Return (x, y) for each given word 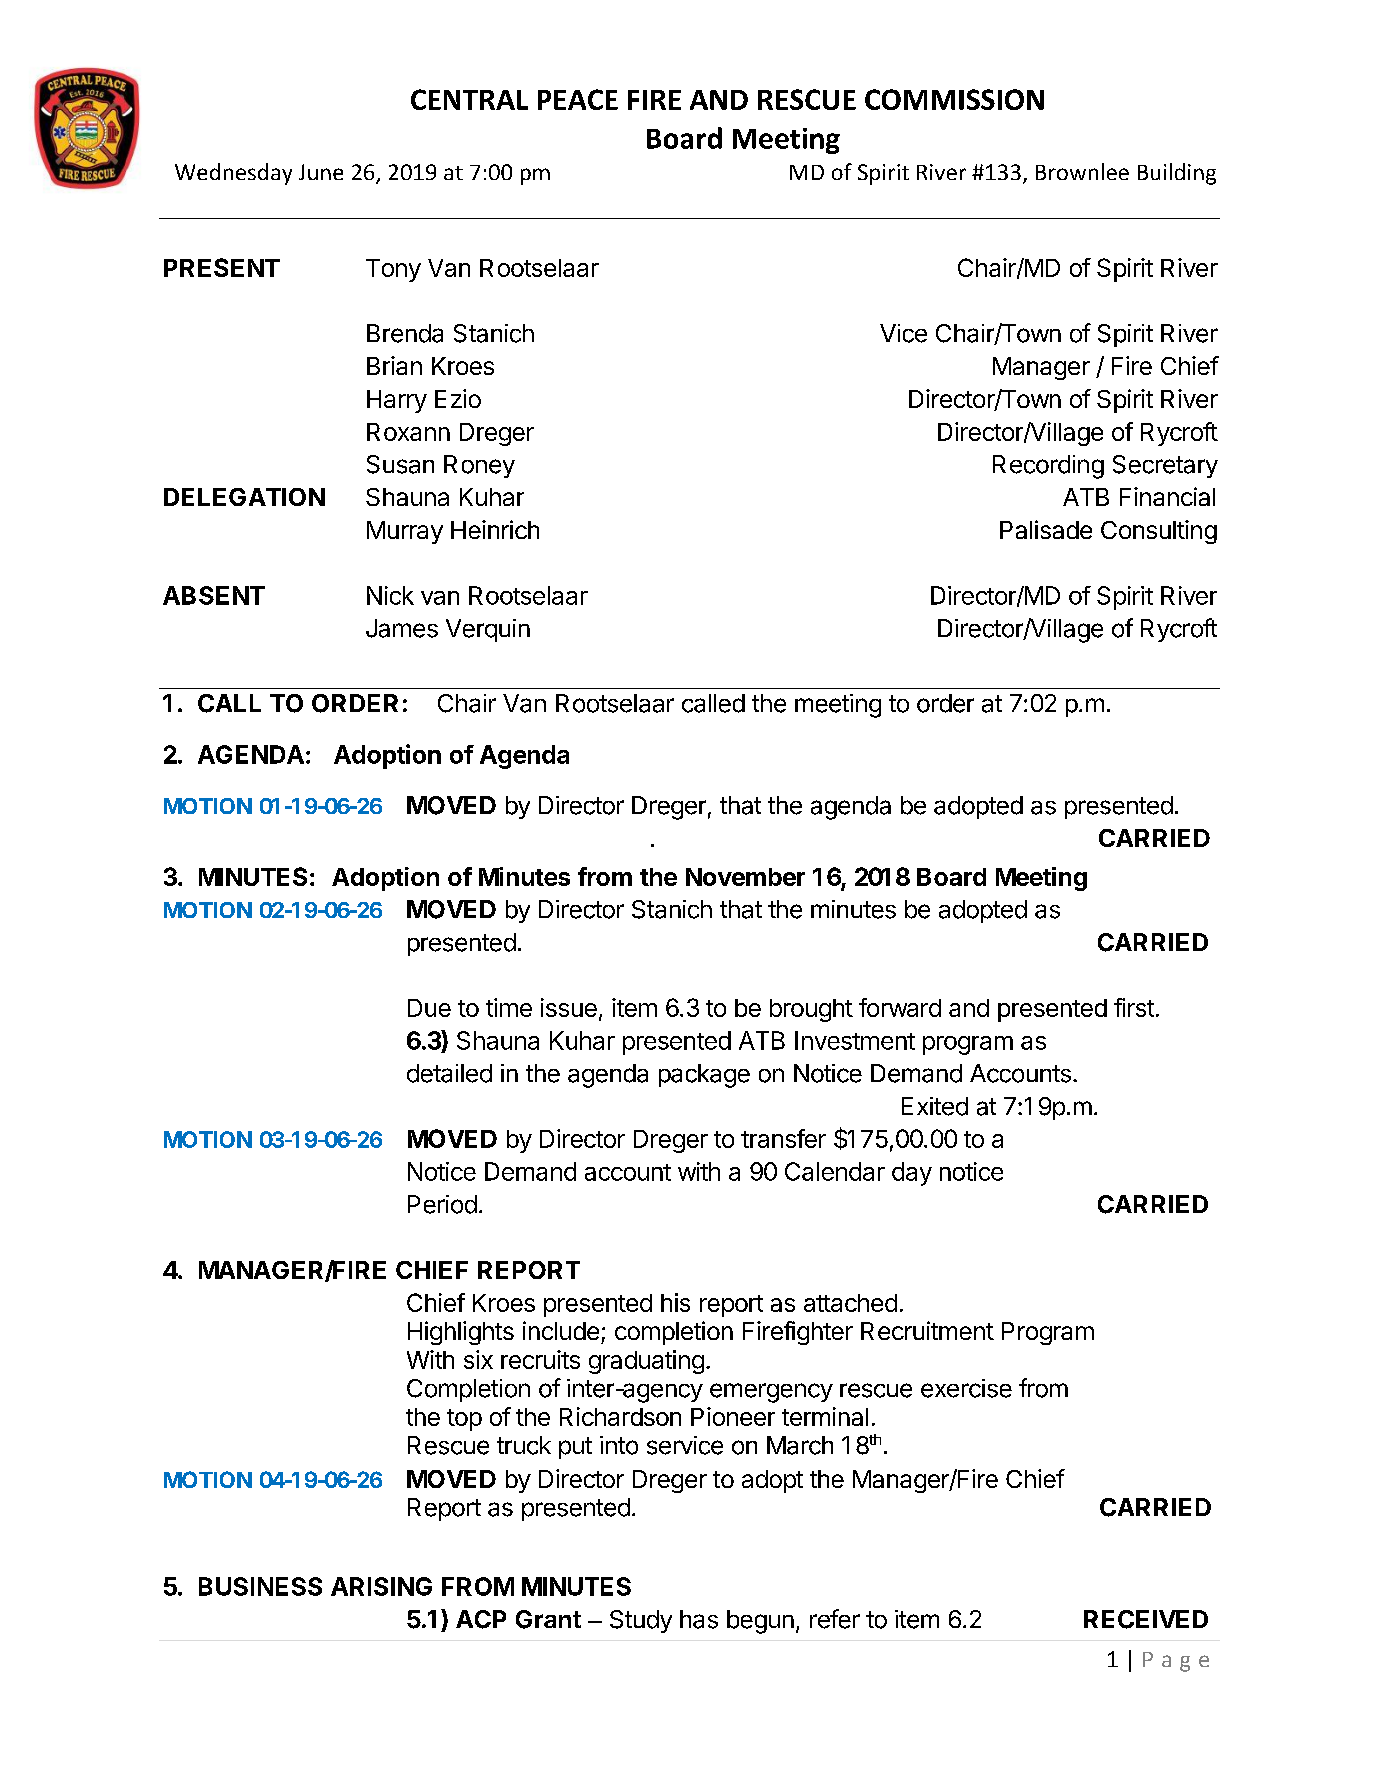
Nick (390, 595)
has (699, 1619)
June (321, 172)
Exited (935, 1106)
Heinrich (495, 529)
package (704, 1076)
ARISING (381, 1586)
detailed (449, 1073)
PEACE (578, 99)
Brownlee (1082, 171)
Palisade (1046, 529)
